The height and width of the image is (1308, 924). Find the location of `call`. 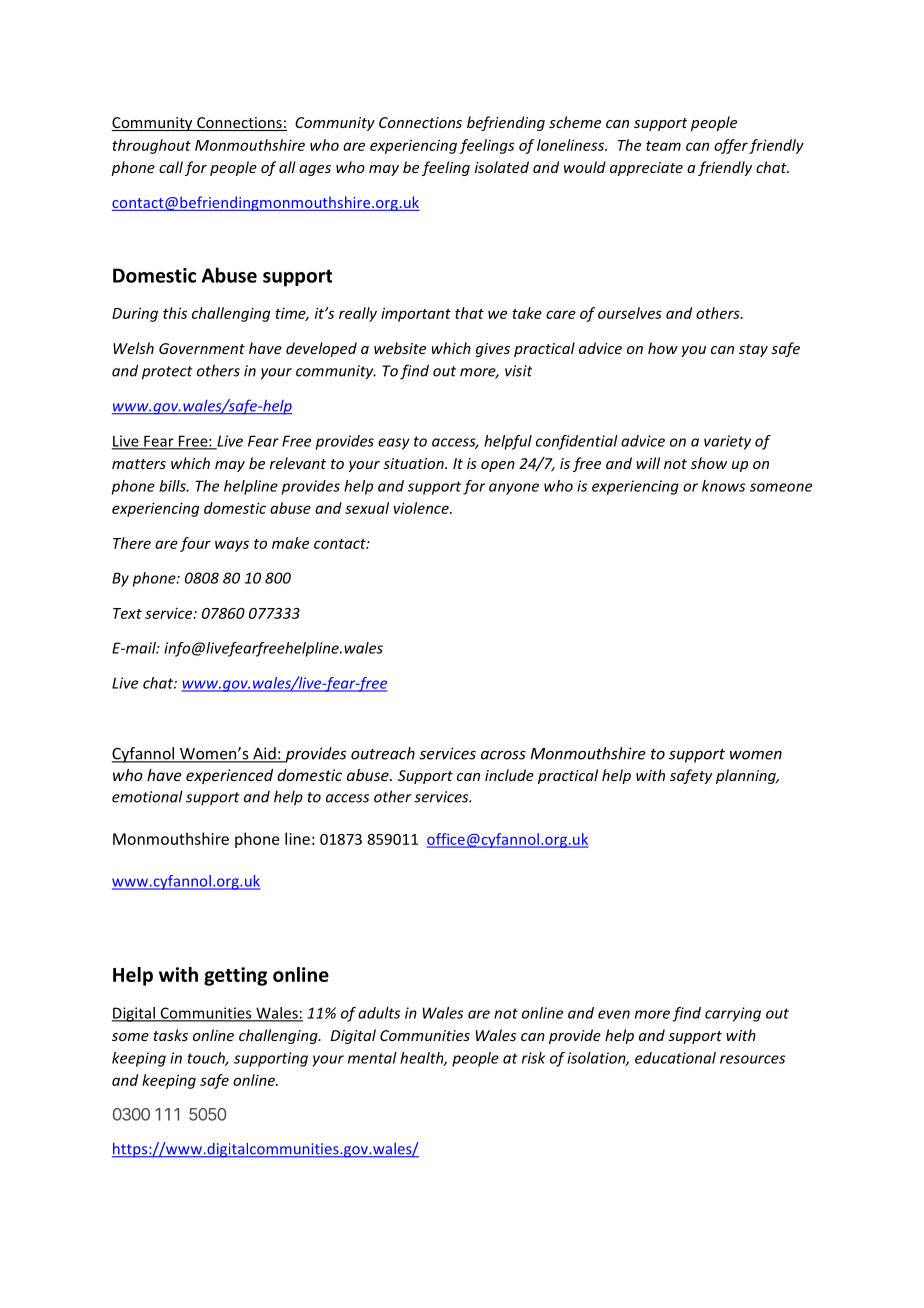

call is located at coordinates (171, 167).
